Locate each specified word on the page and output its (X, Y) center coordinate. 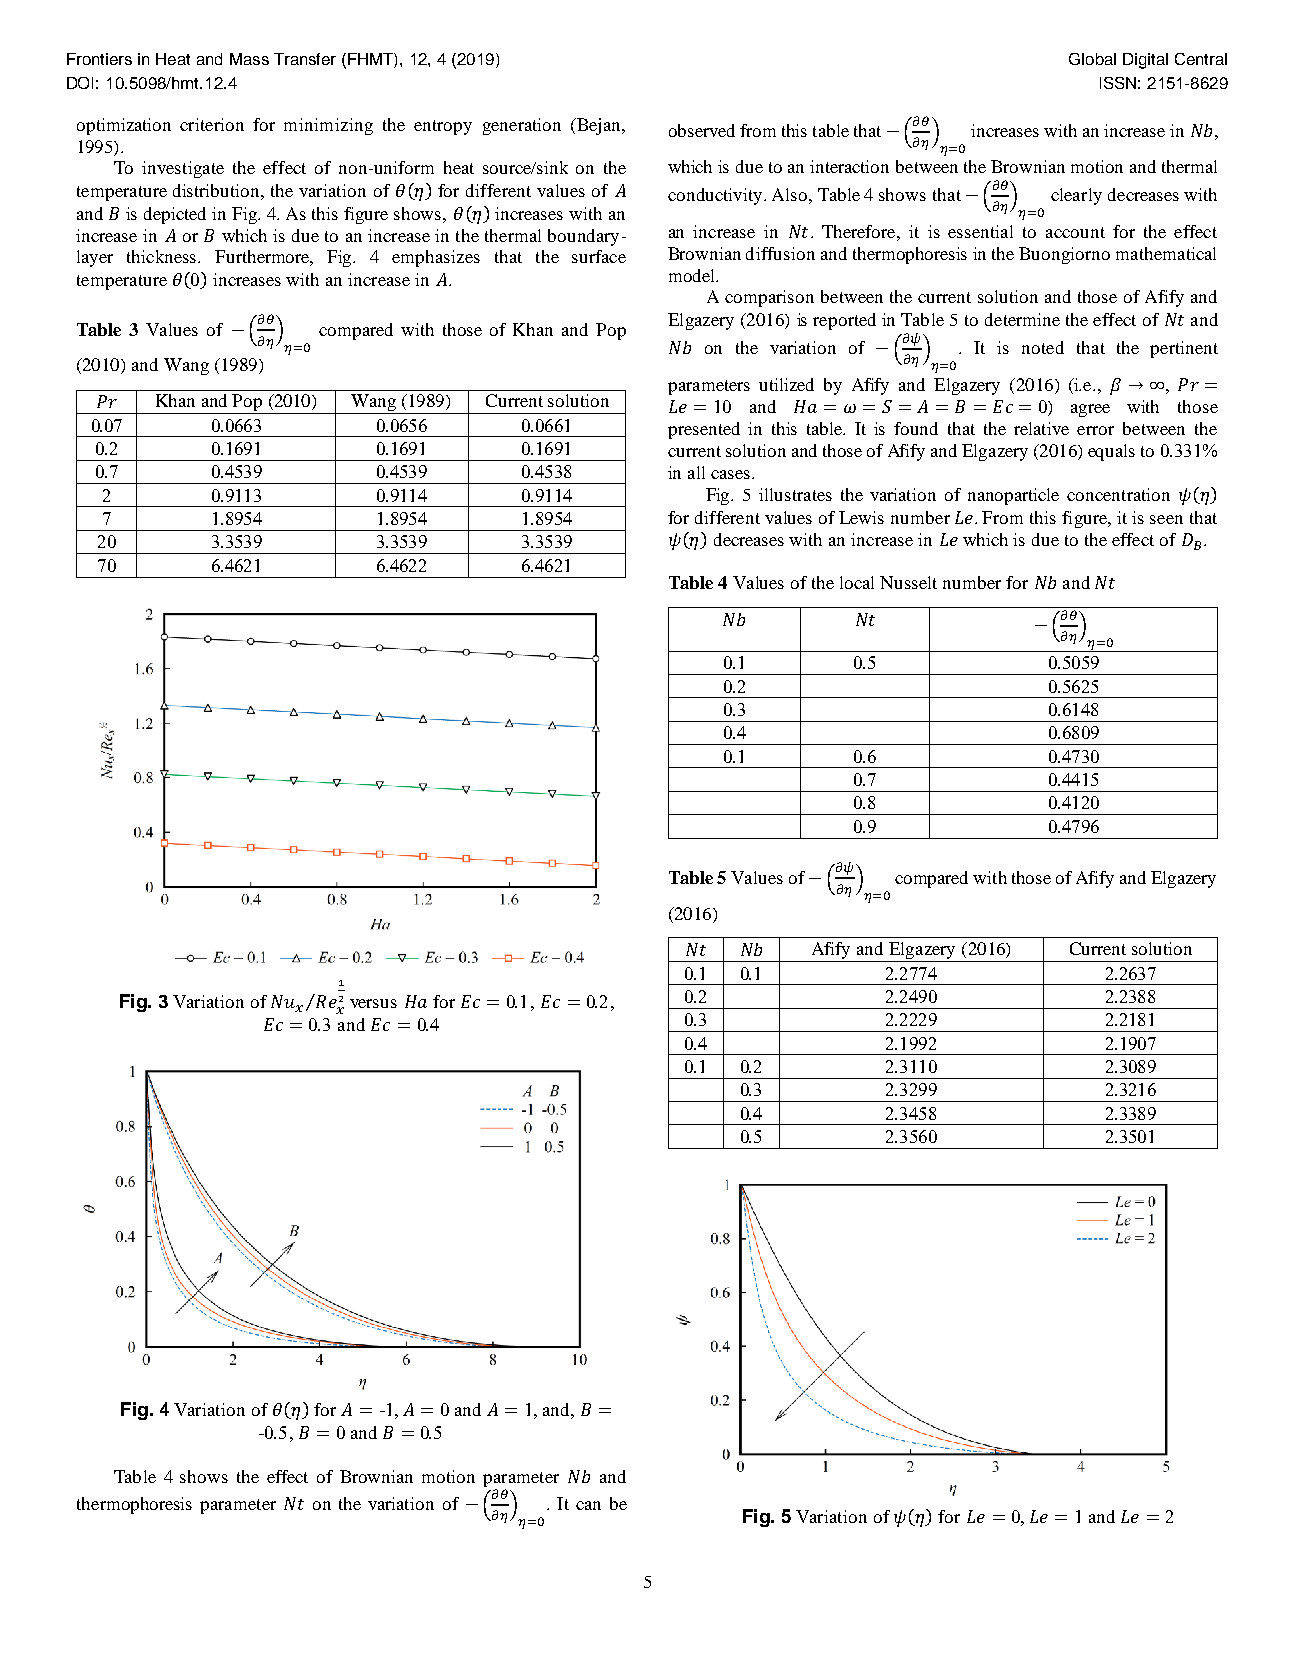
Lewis (861, 517)
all (696, 472)
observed (702, 130)
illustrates (795, 494)
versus (373, 1003)
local (857, 582)
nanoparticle (1013, 496)
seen (1166, 519)
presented (704, 430)
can (588, 1505)
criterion (212, 124)
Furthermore (264, 258)
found (916, 428)
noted (1043, 347)
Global (1092, 59)
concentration (1118, 494)
